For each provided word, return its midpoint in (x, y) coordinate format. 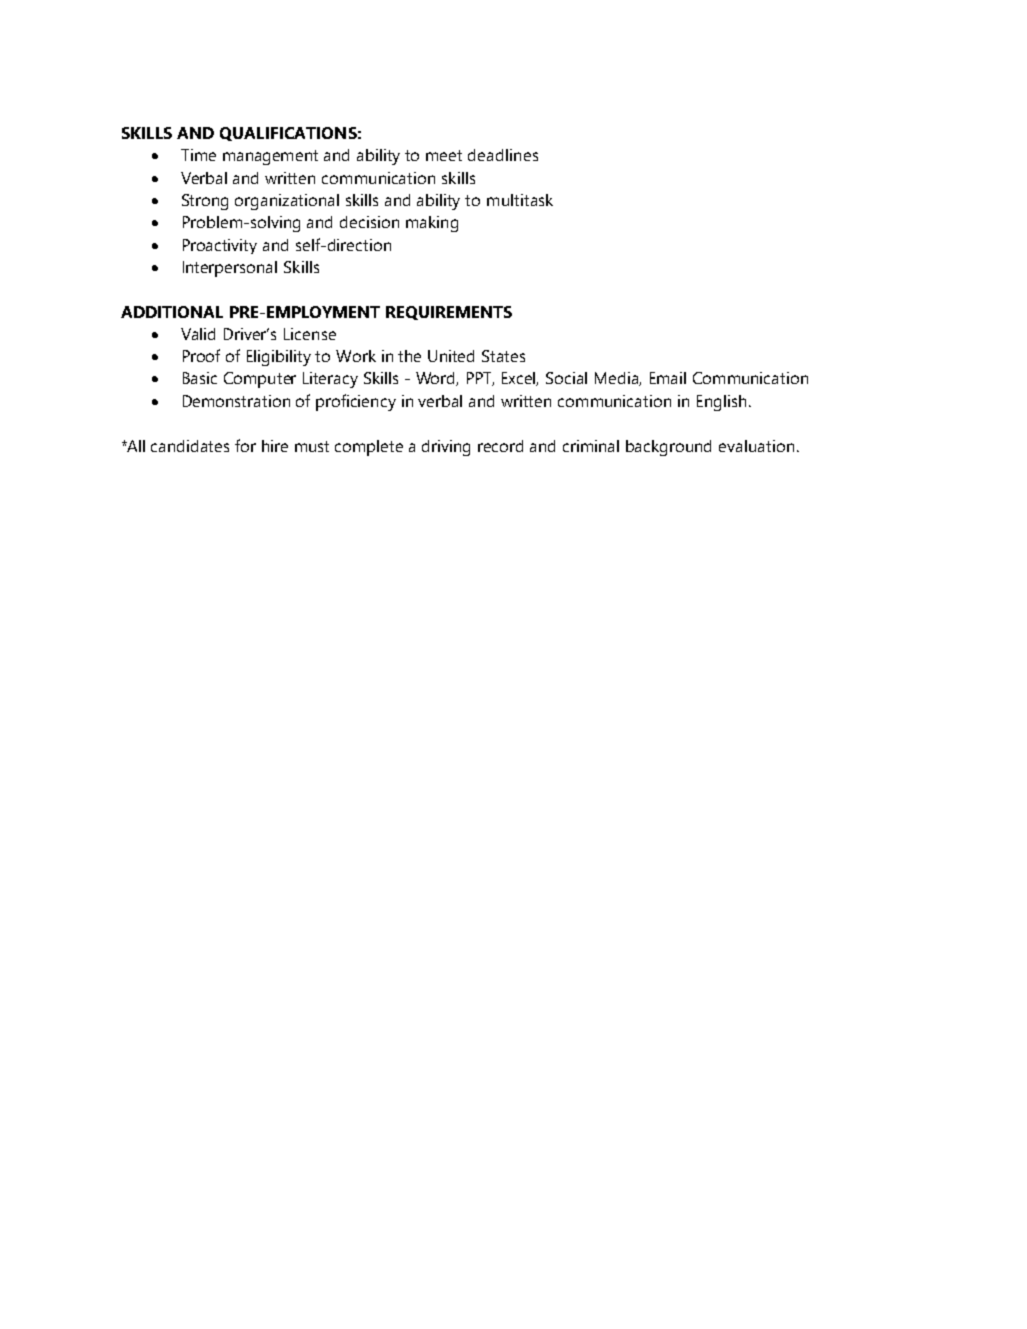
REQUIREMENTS (449, 313)
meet (444, 155)
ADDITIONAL (172, 312)
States (503, 356)
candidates (190, 446)
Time (198, 155)
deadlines (503, 155)
